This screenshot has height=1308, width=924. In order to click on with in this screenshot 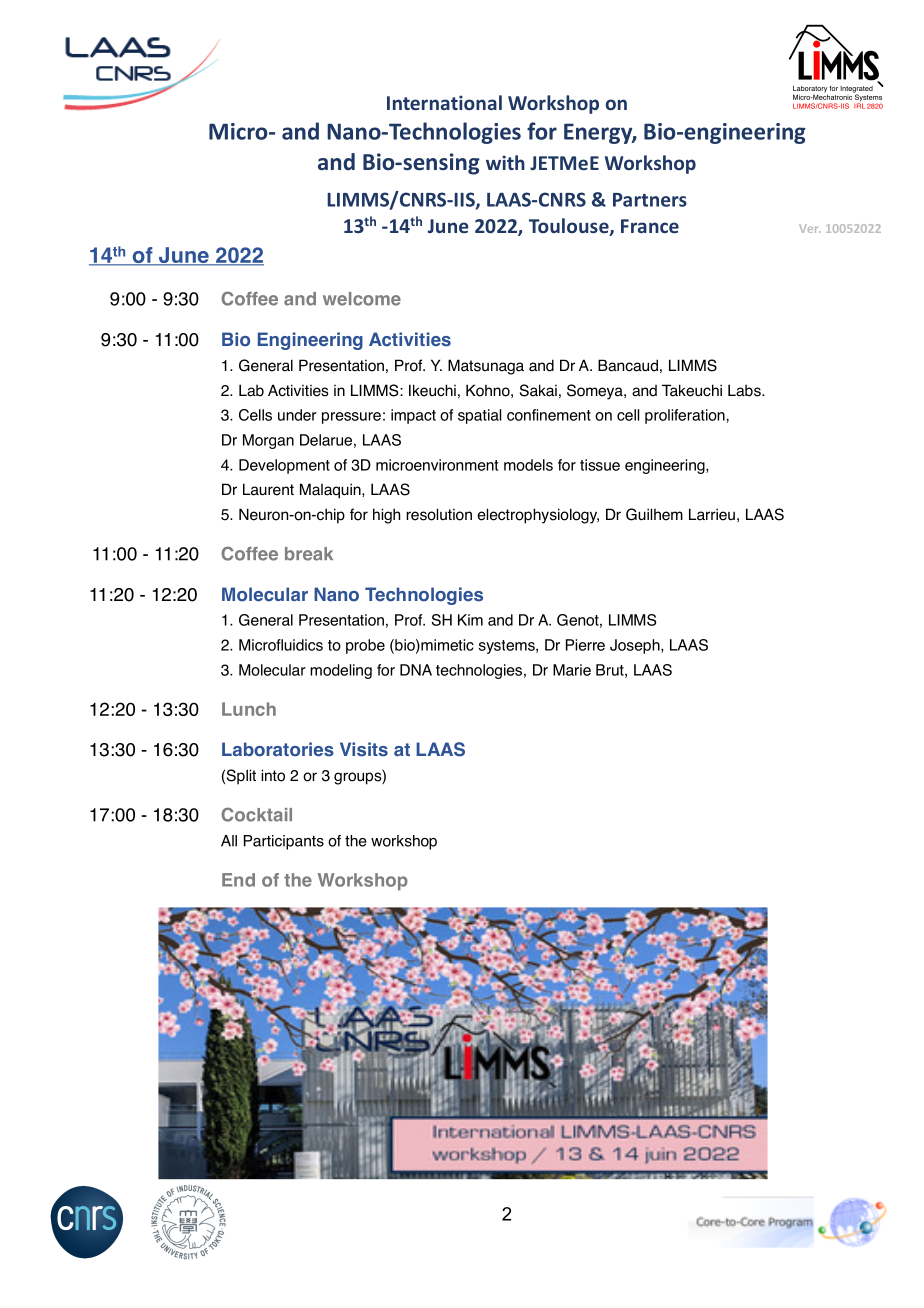, I will do `click(505, 162)`.
